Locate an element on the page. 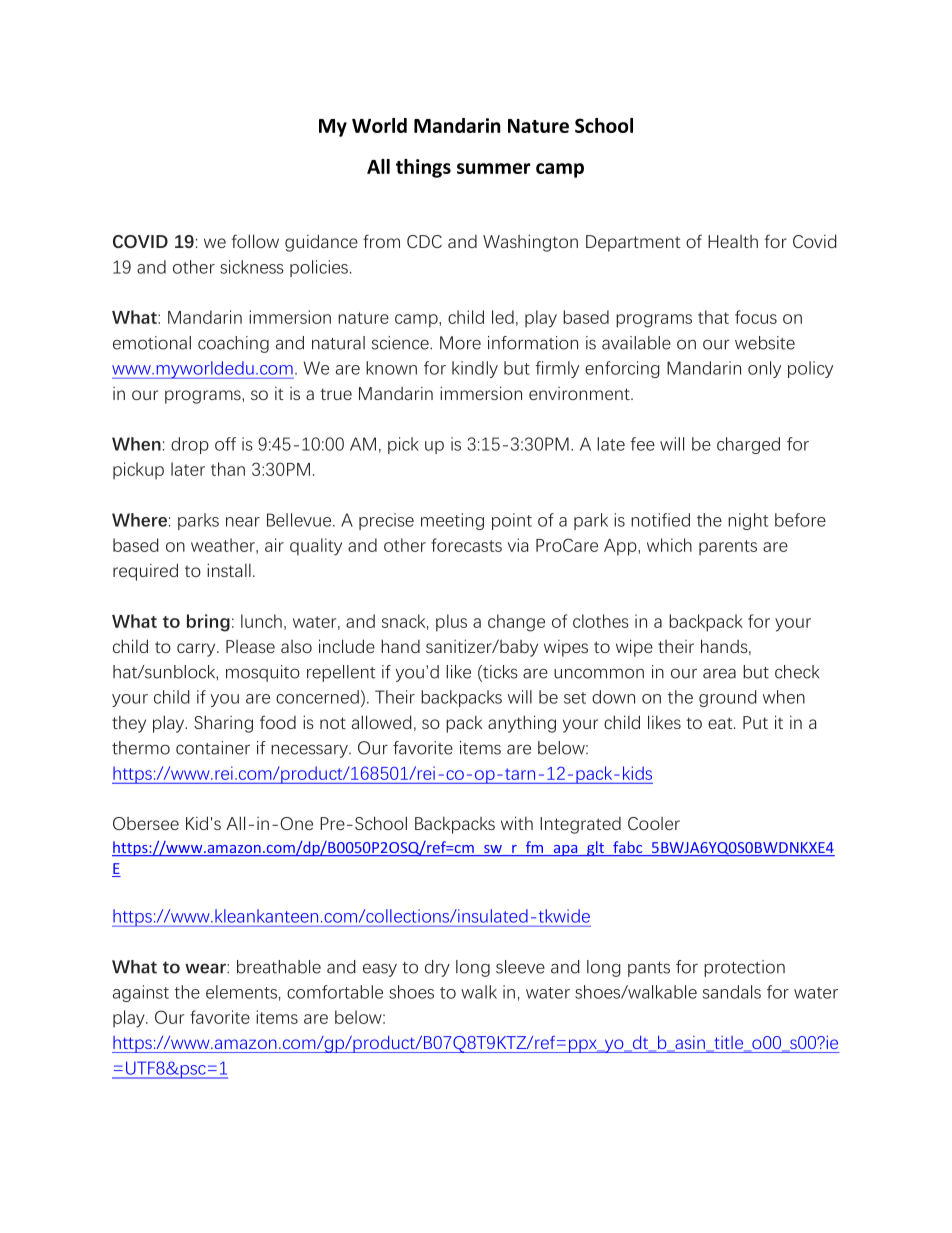 The width and height of the page is (952, 1233). kindly is located at coordinates (475, 369).
